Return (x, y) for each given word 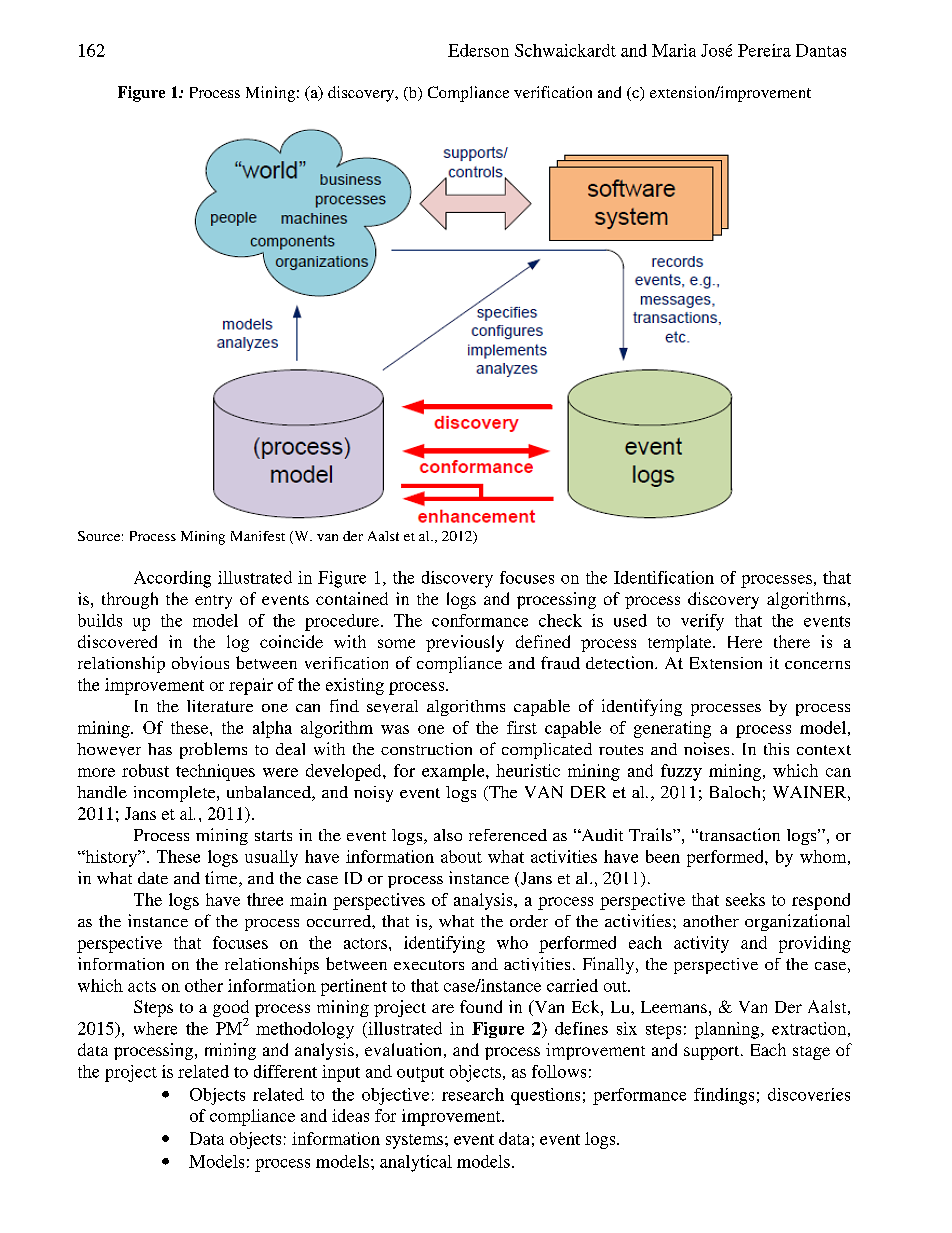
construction (426, 749)
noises (706, 748)
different (285, 1071)
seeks (745, 899)
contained (352, 598)
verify (702, 622)
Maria (674, 50)
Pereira (764, 50)
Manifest (258, 536)
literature (220, 706)
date (153, 878)
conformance (480, 620)
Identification (664, 577)
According (172, 579)
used (630, 620)
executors (429, 965)
